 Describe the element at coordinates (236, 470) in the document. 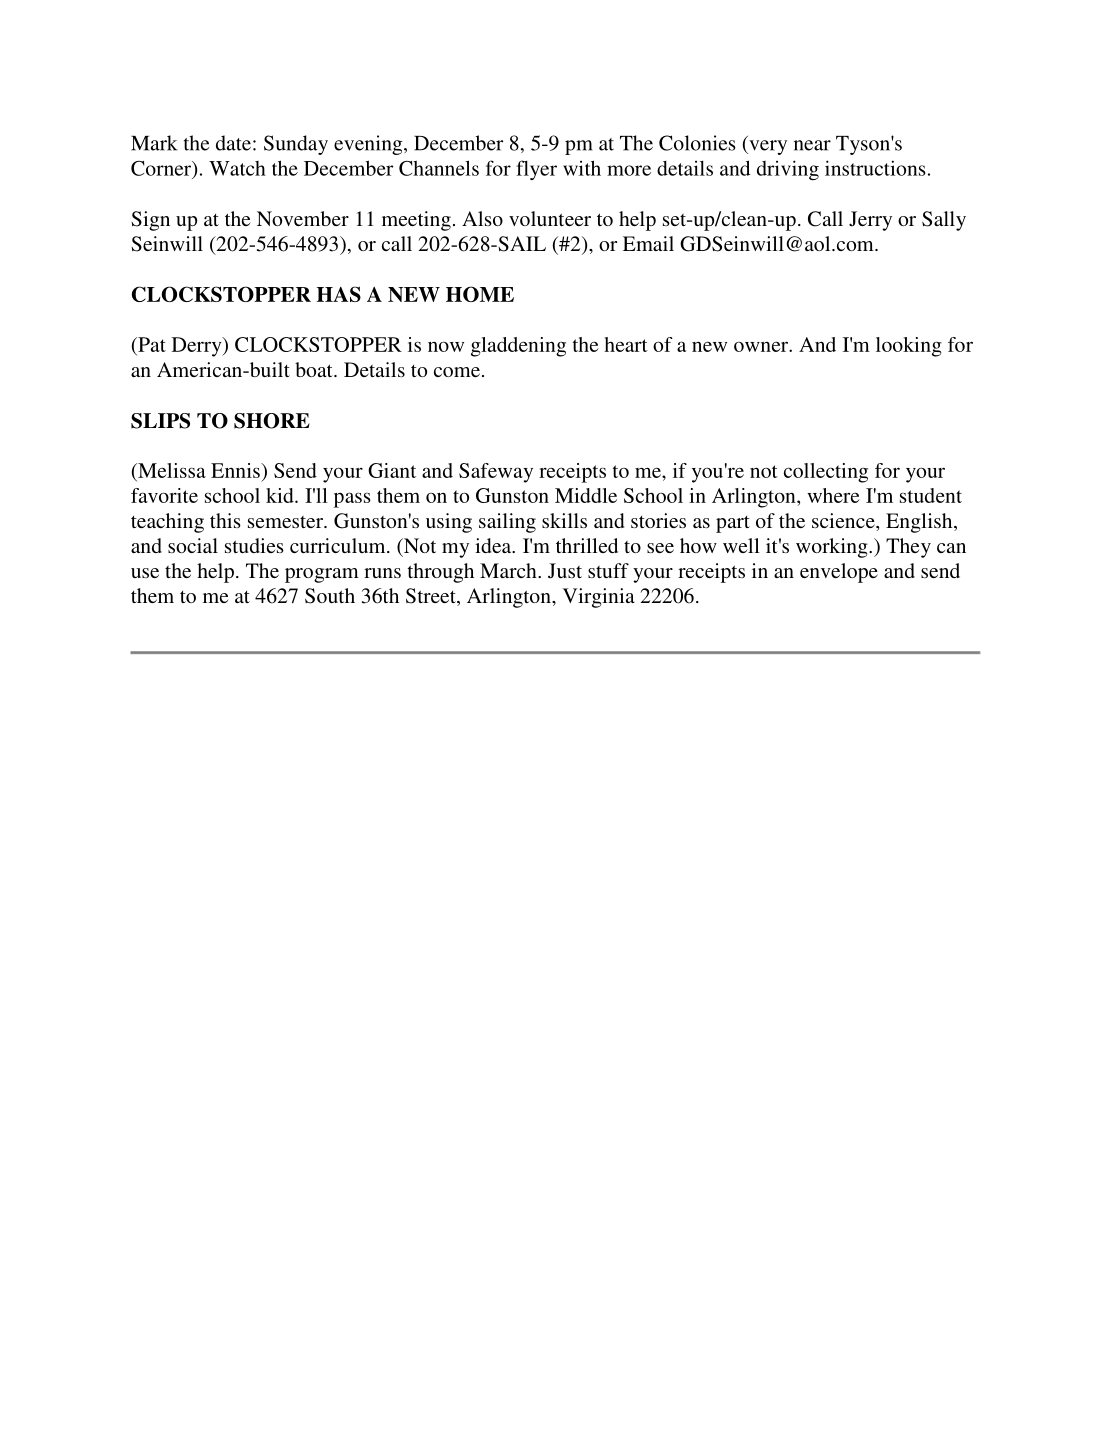

I see `Ennis` at that location.
